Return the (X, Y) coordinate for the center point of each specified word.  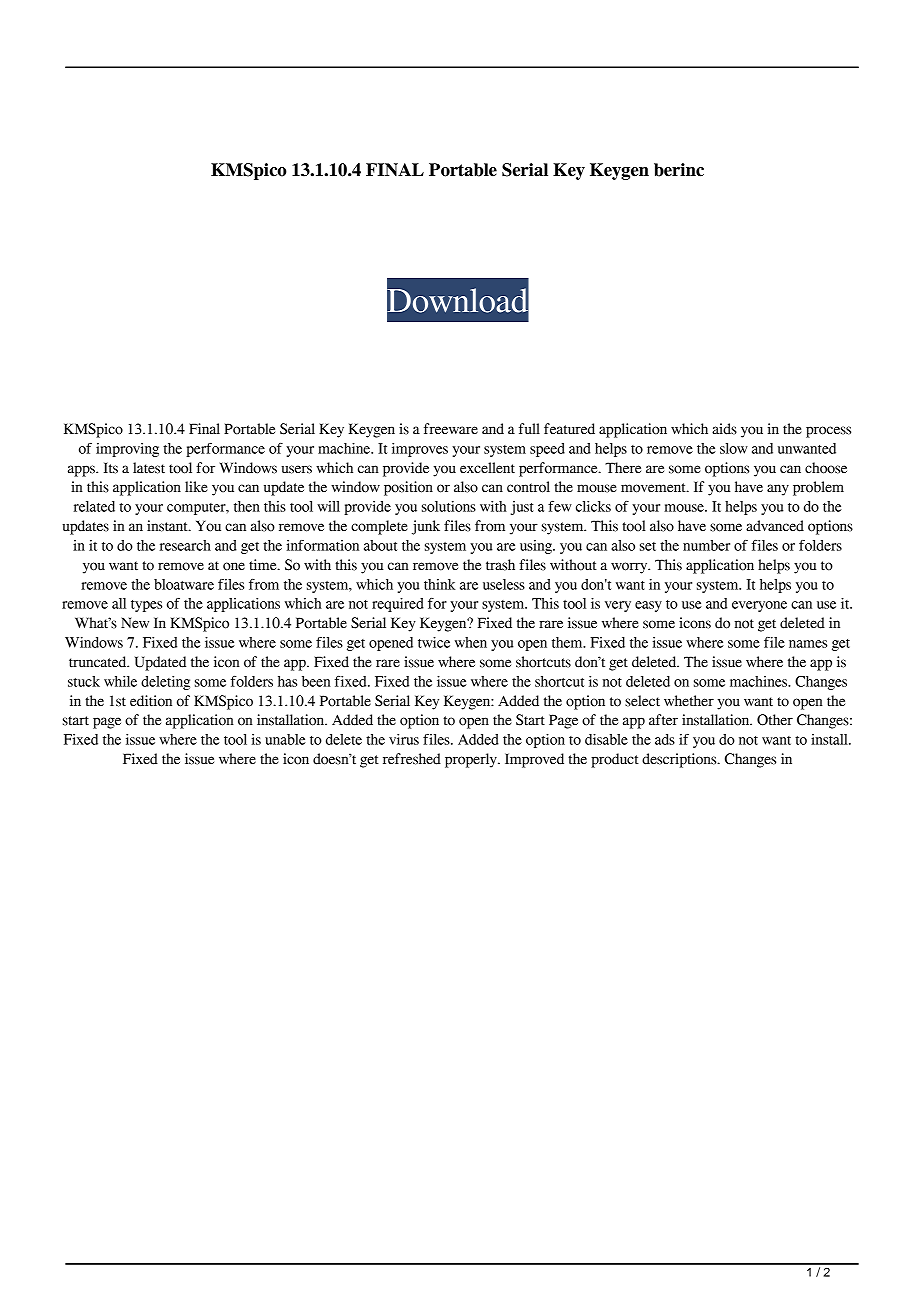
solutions (449, 506)
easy (648, 606)
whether (689, 701)
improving (127, 450)
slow (734, 448)
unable (285, 739)
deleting (165, 683)
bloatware (184, 584)
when (471, 642)
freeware (451, 429)
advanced (775, 526)
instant (168, 526)
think (439, 584)
